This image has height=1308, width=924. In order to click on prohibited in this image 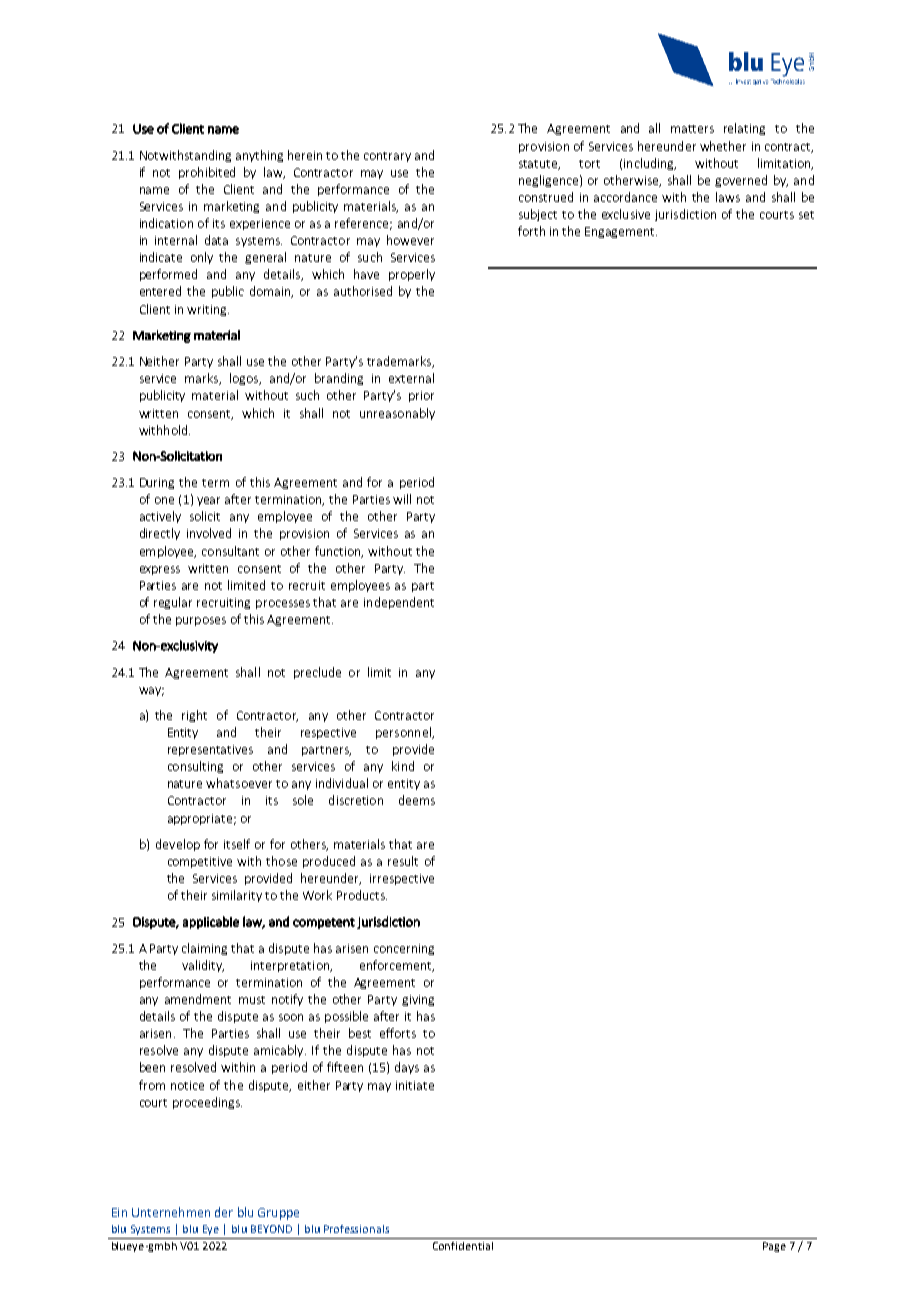, I will do `click(207, 173)`.
